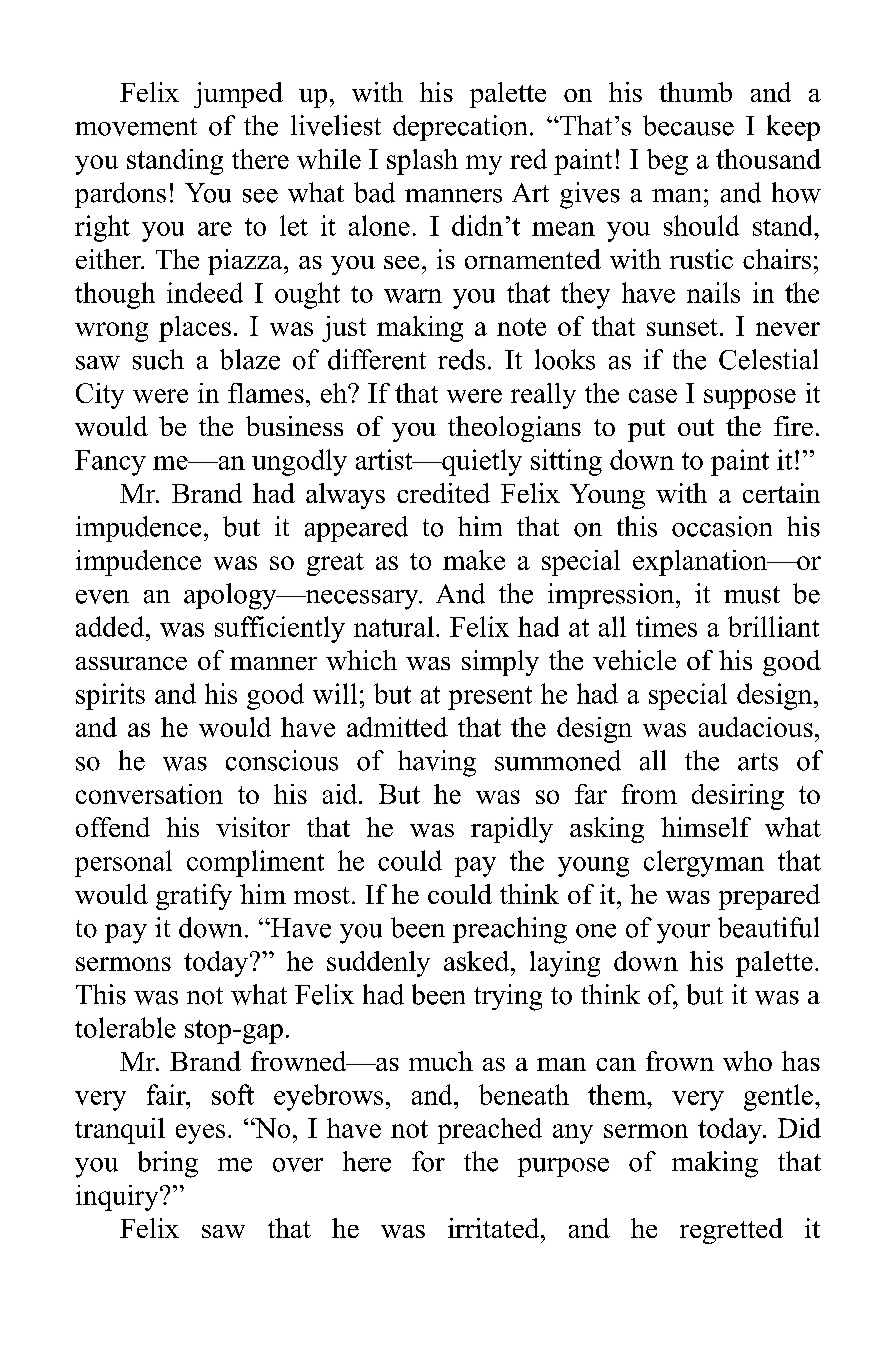 Image resolution: width=896 pixels, height=1345 pixels. What do you see at coordinates (168, 1164) in the screenshot?
I see `bring` at bounding box center [168, 1164].
